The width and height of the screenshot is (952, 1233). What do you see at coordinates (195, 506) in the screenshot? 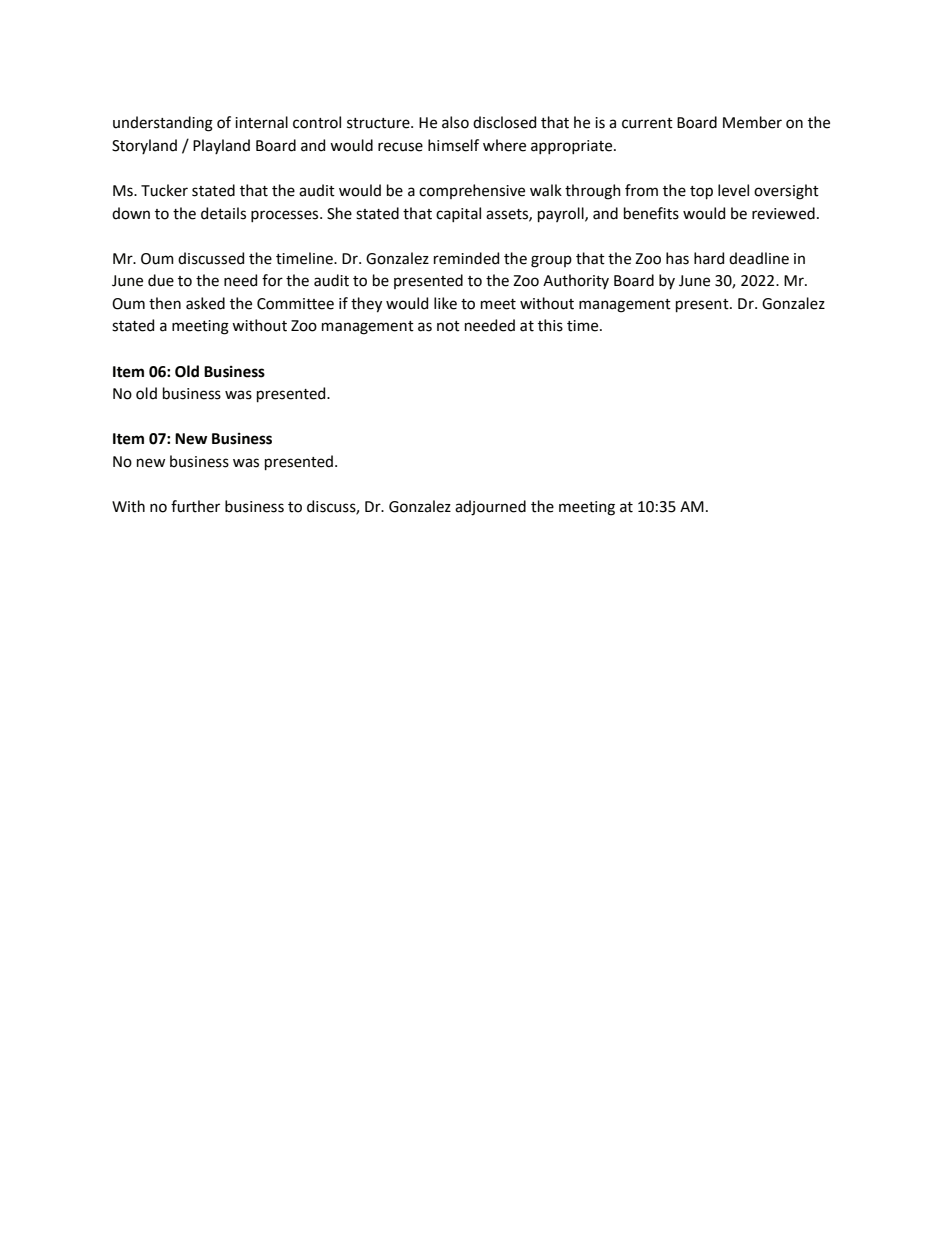
I see `further` at bounding box center [195, 506].
